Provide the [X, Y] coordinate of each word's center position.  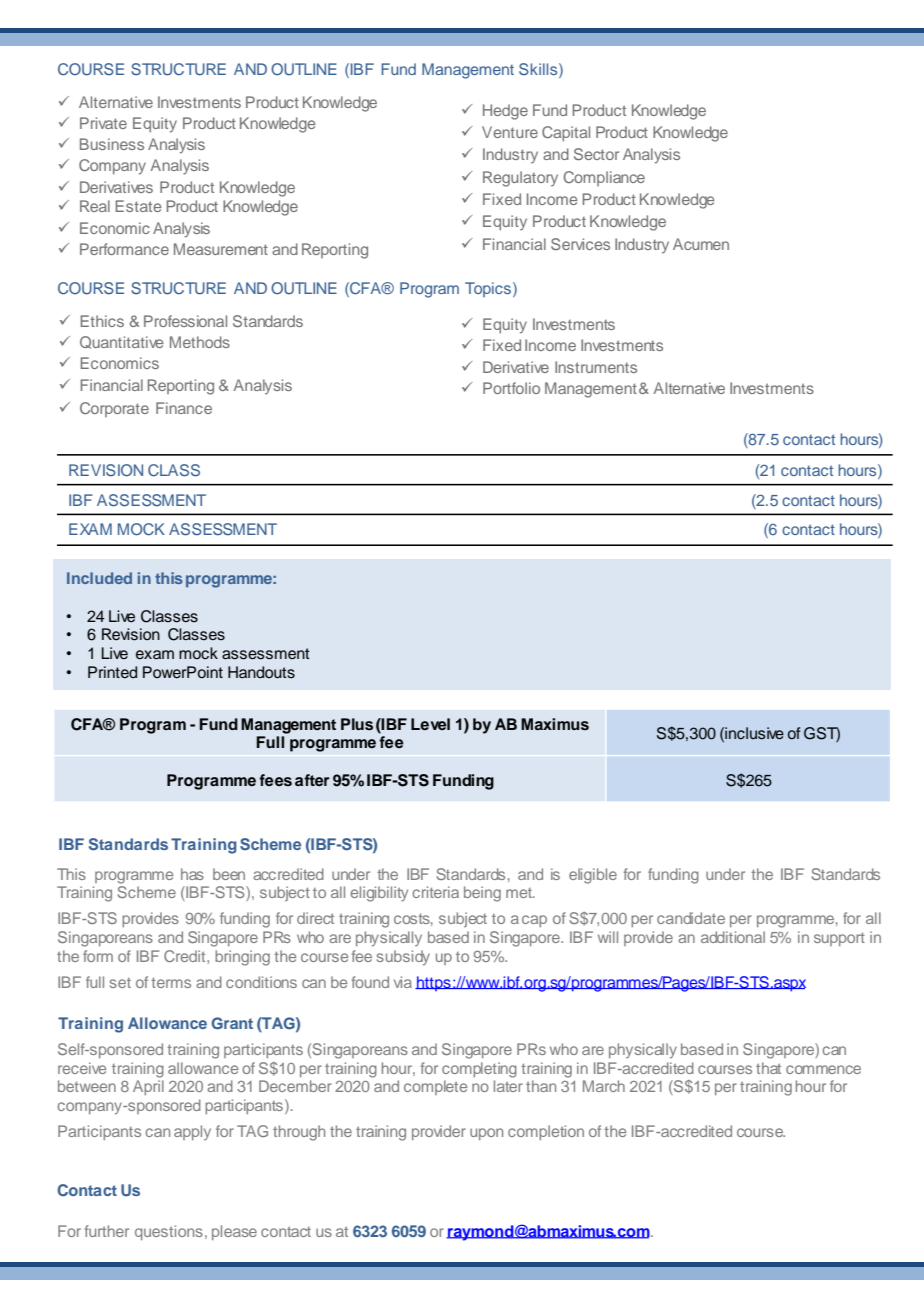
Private [103, 123]
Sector [596, 154]
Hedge [505, 112]
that [768, 1068]
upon [486, 1134]
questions [169, 1232]
